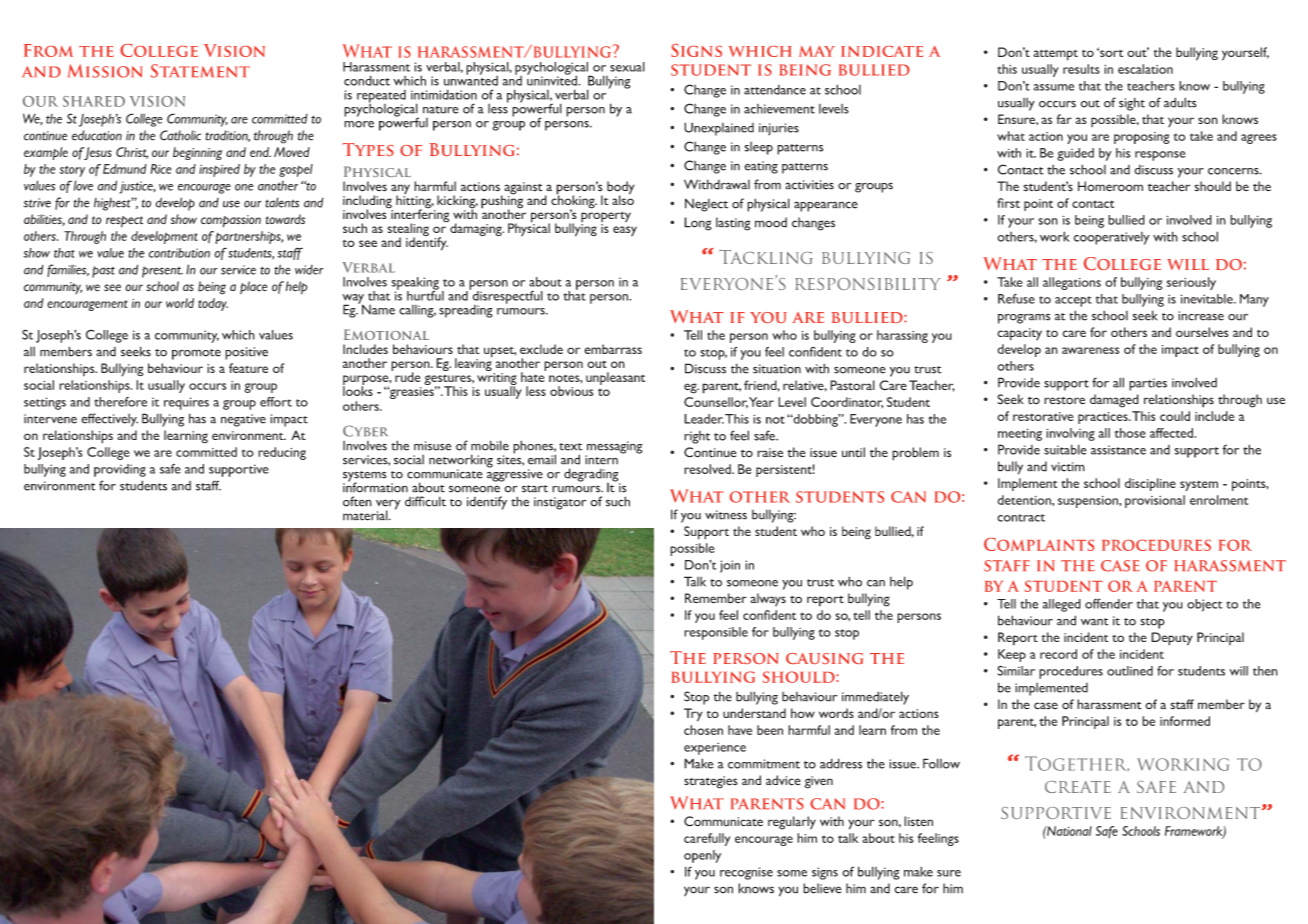 The height and width of the document is (924, 1308). What do you see at coordinates (1068, 831) in the document?
I see `National` at bounding box center [1068, 831].
